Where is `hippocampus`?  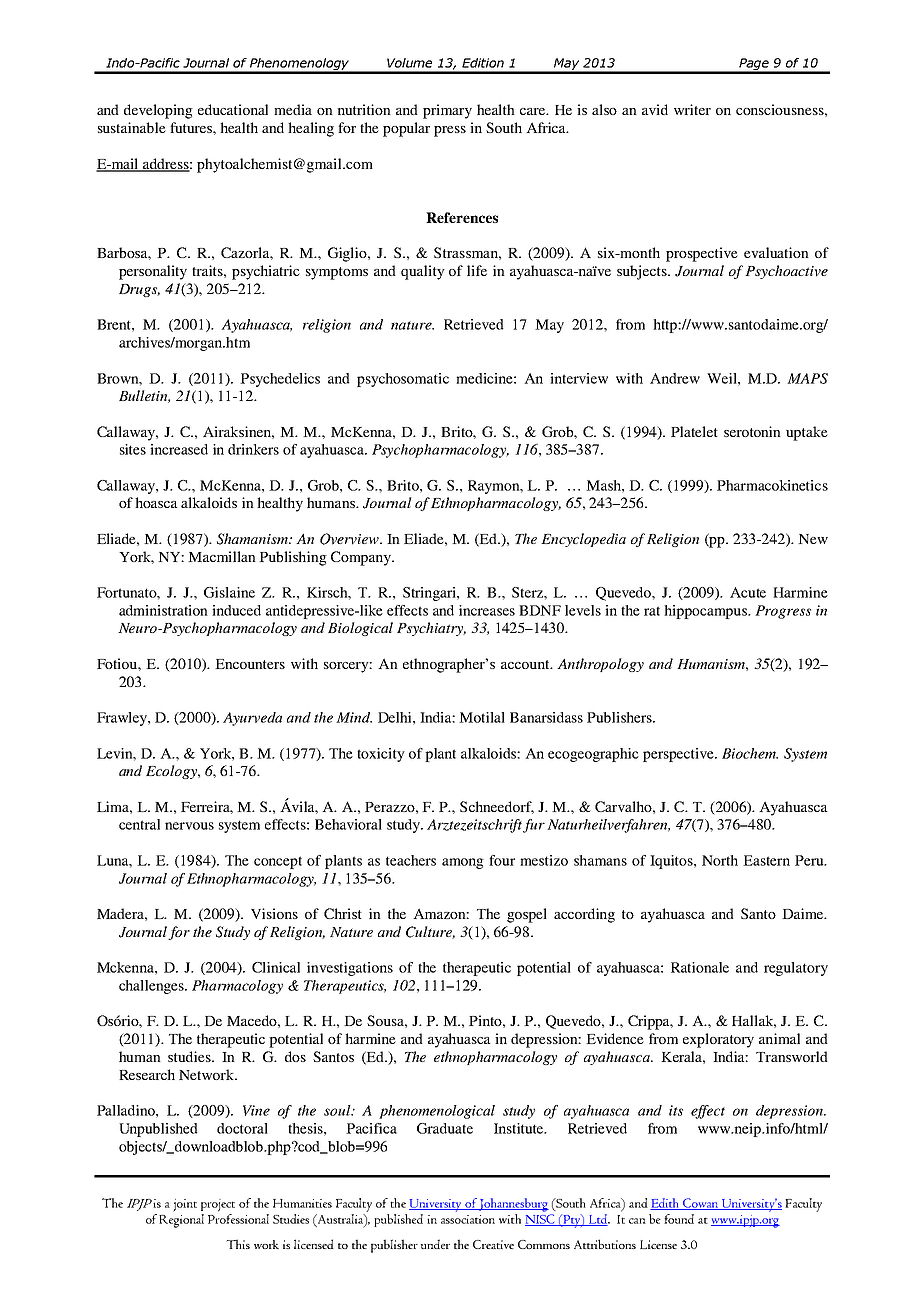 hippocampus is located at coordinates (707, 612).
